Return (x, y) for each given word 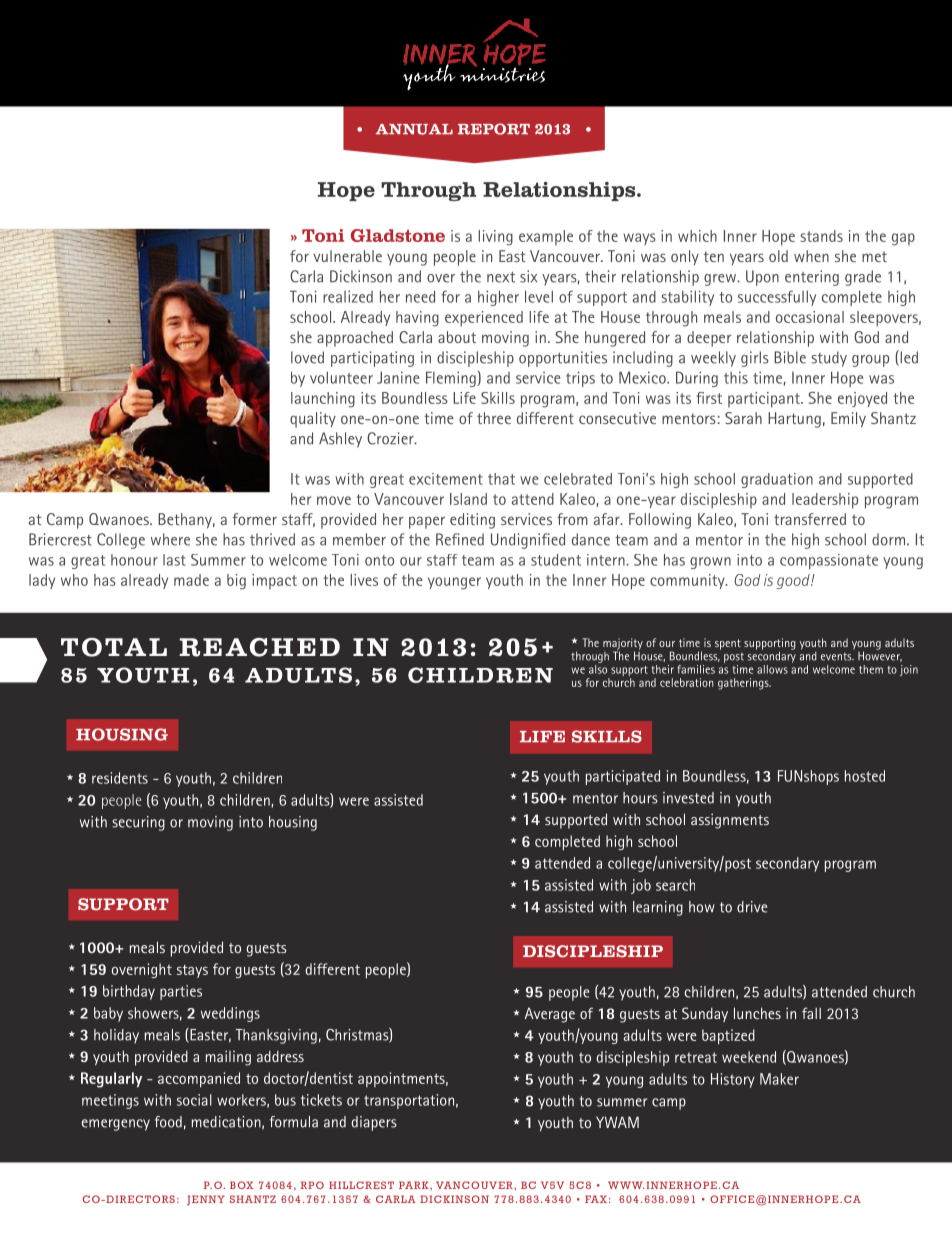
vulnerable (347, 256)
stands (821, 236)
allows (772, 669)
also (598, 668)
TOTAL (114, 647)
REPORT (494, 129)
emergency (116, 1125)
